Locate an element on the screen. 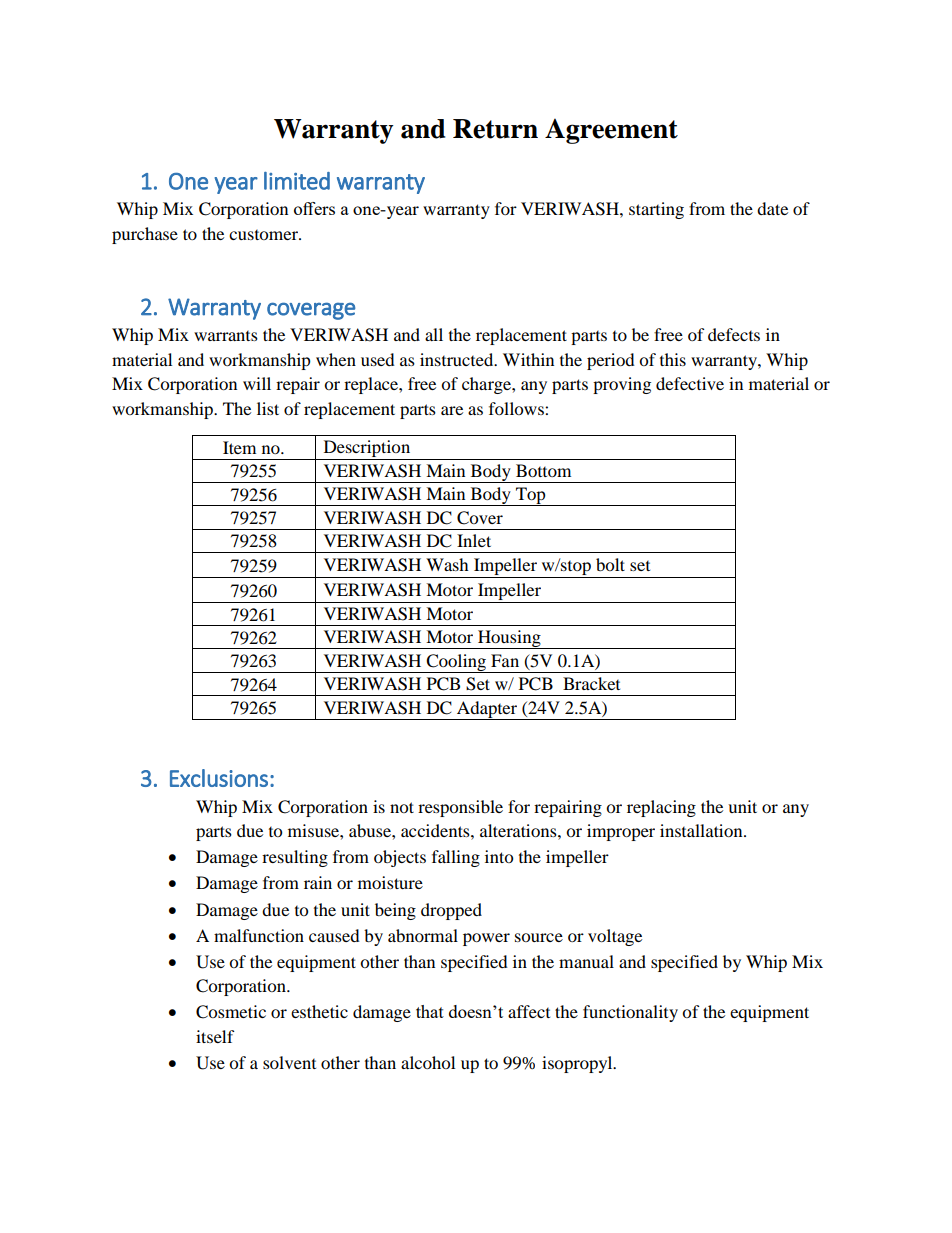 The image size is (952, 1233). bolt is located at coordinates (610, 564).
